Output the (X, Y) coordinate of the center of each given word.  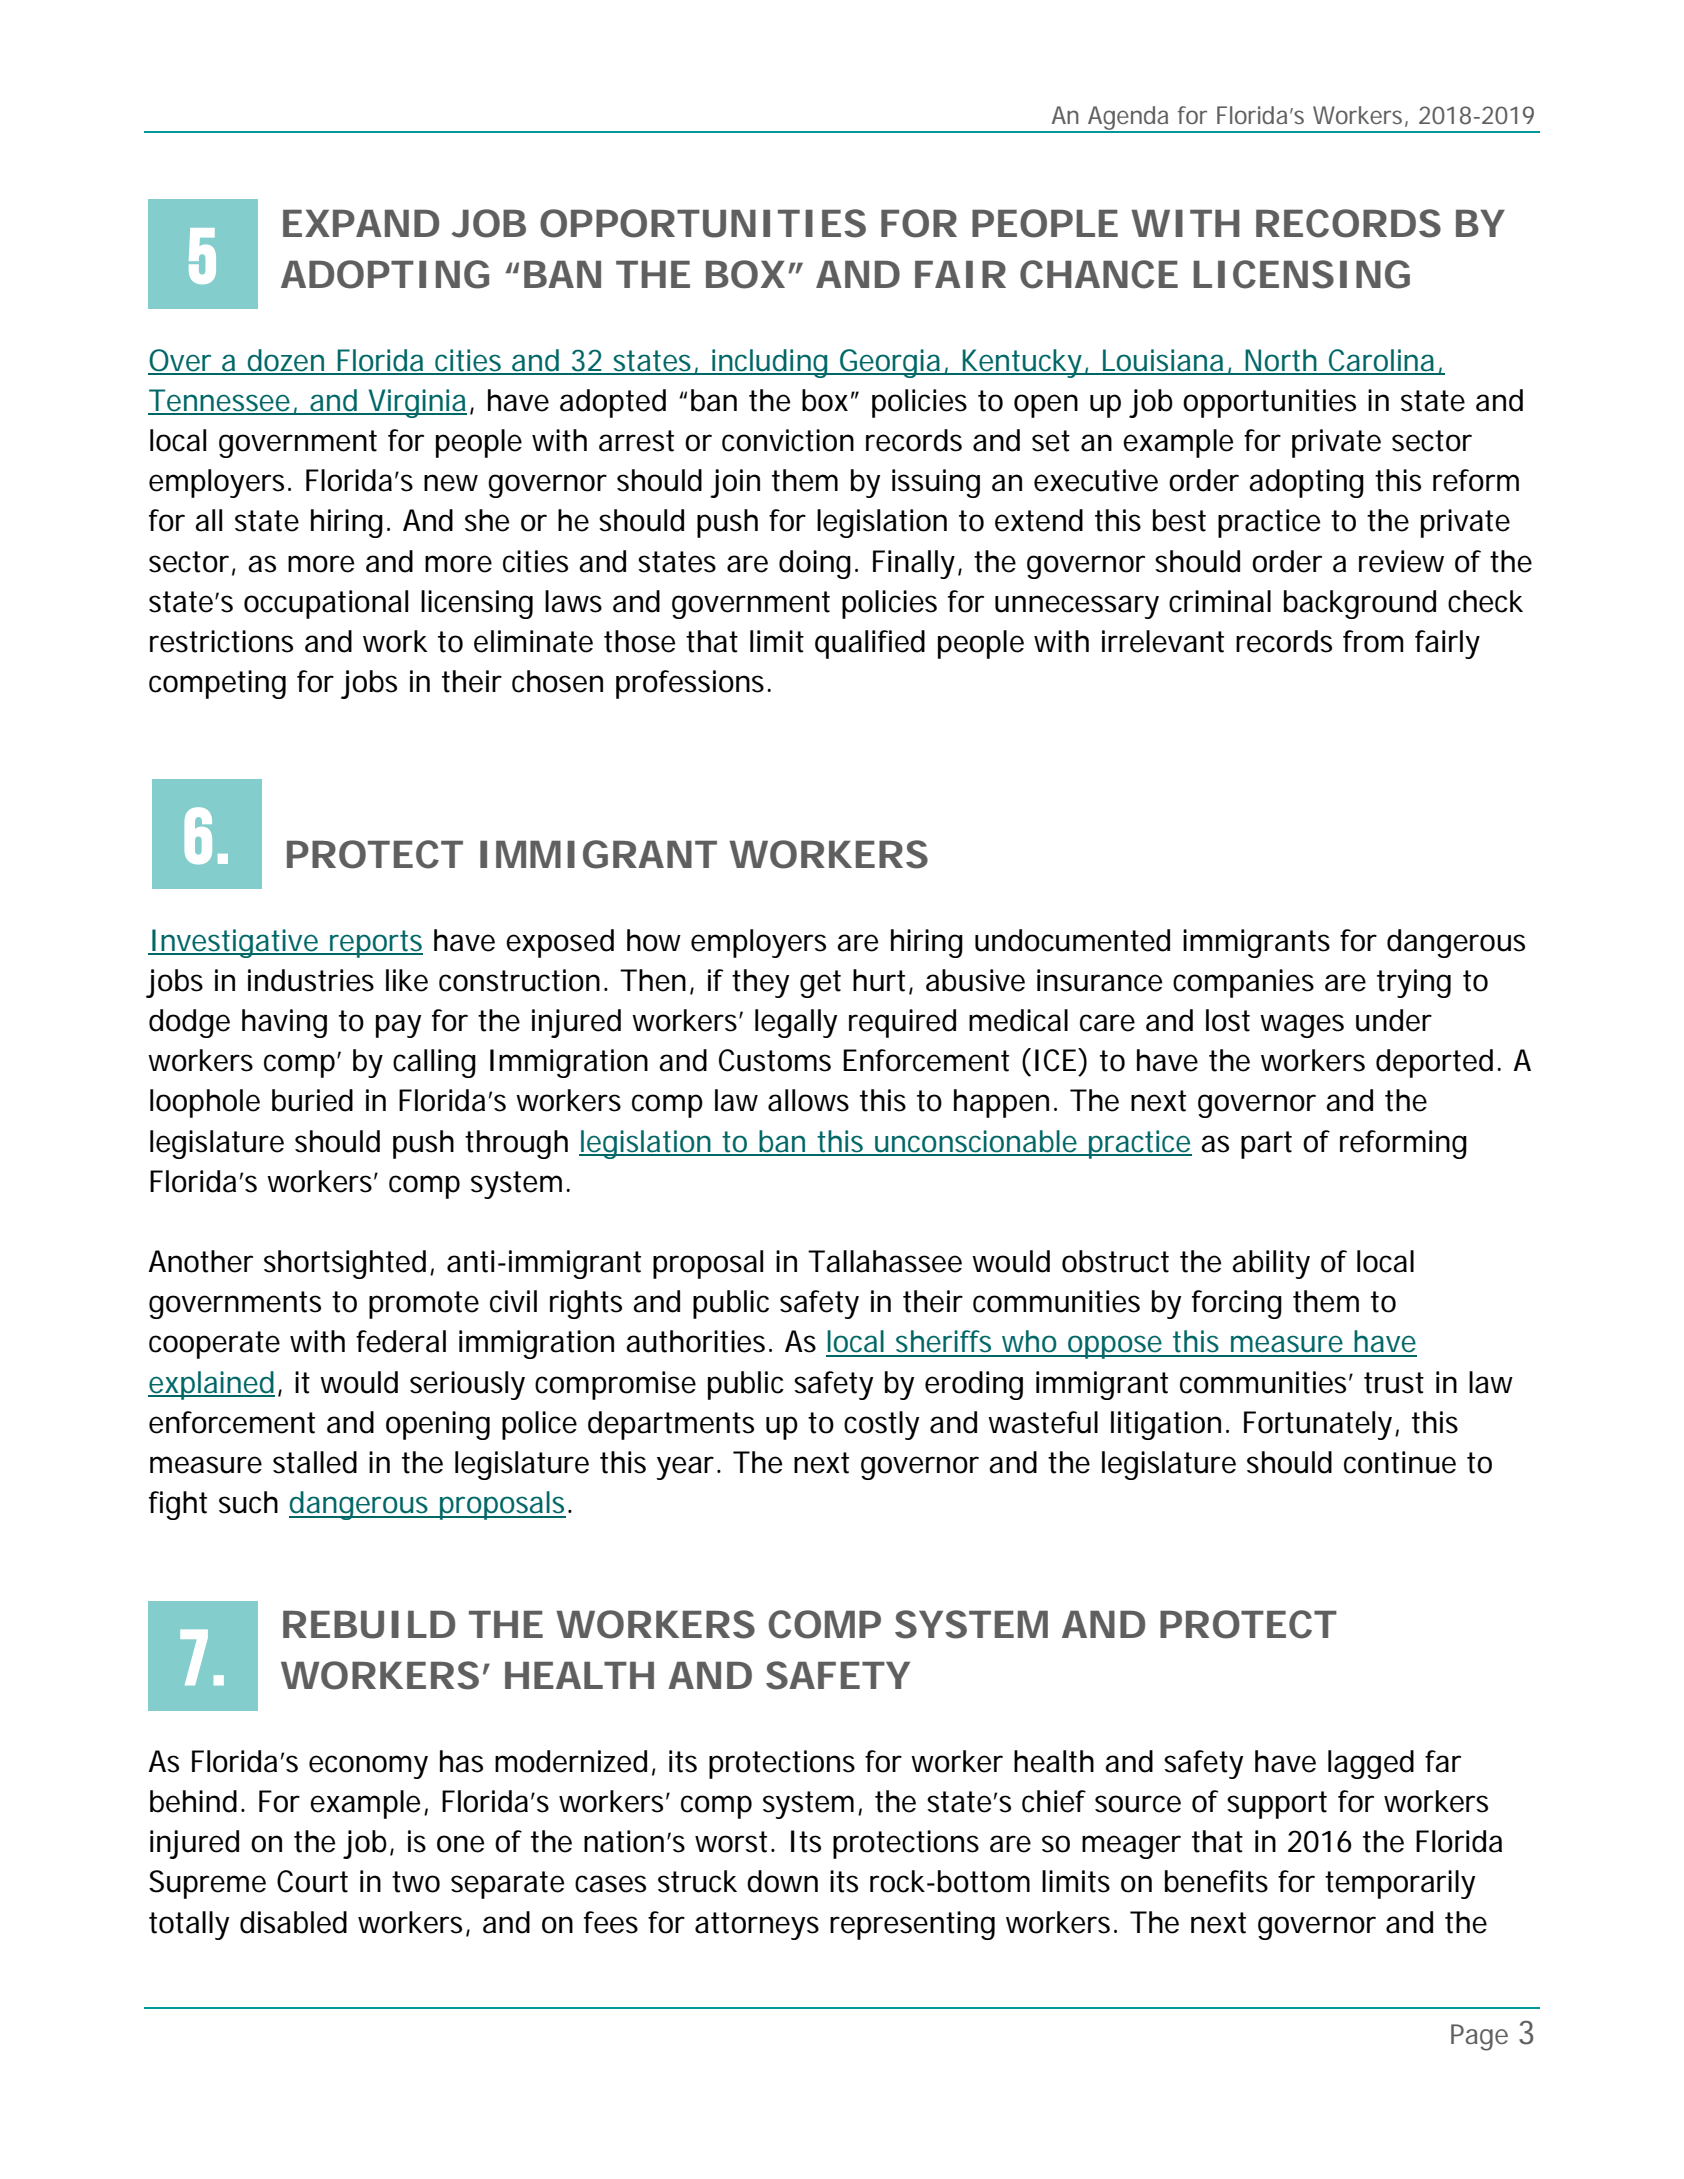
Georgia (889, 363)
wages (1302, 1026)
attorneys (757, 1926)
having (284, 1023)
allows (808, 1100)
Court (312, 1881)
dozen (285, 361)
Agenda (1128, 119)
